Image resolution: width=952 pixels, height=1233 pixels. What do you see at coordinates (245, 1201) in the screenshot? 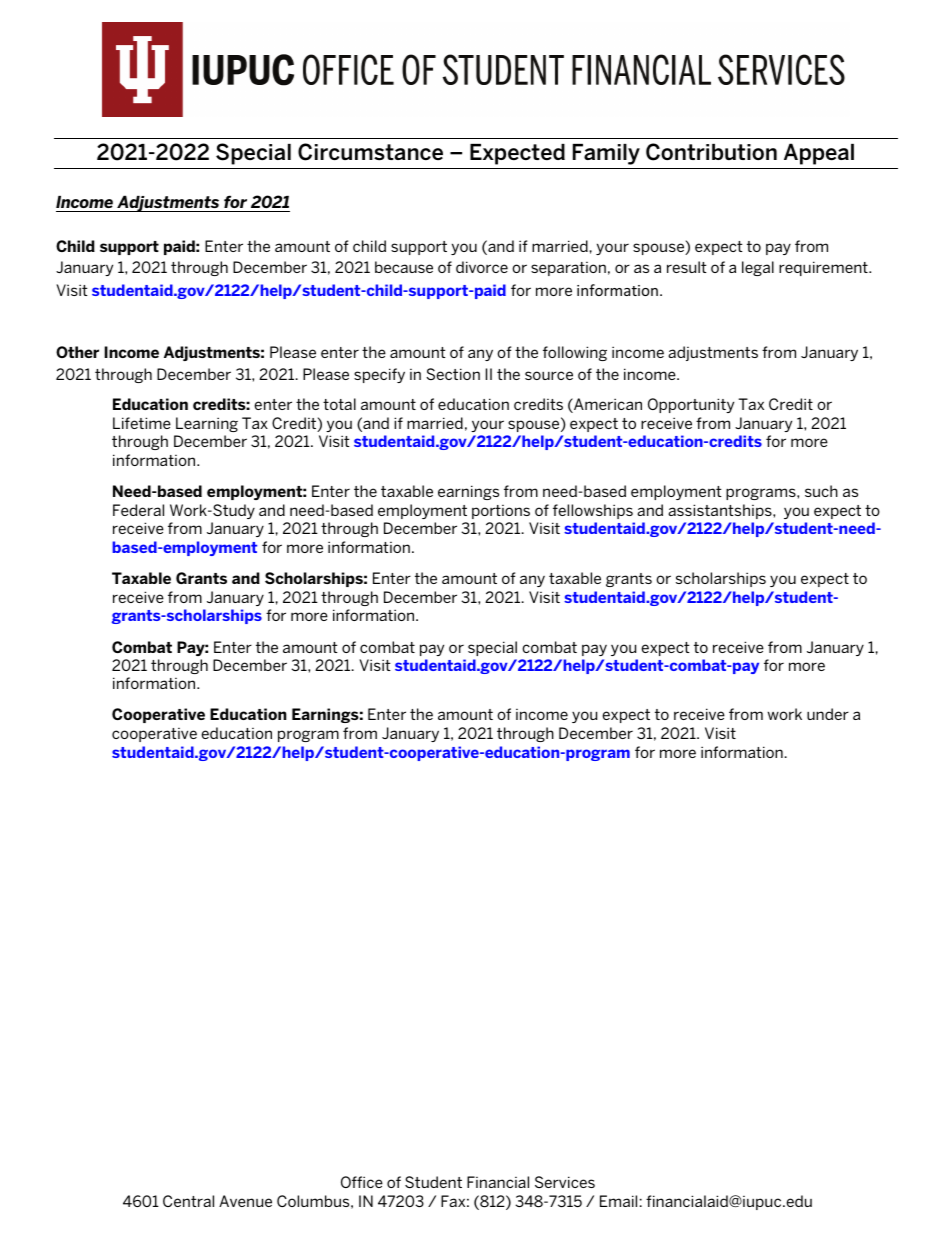
I see `Avenue` at bounding box center [245, 1201].
